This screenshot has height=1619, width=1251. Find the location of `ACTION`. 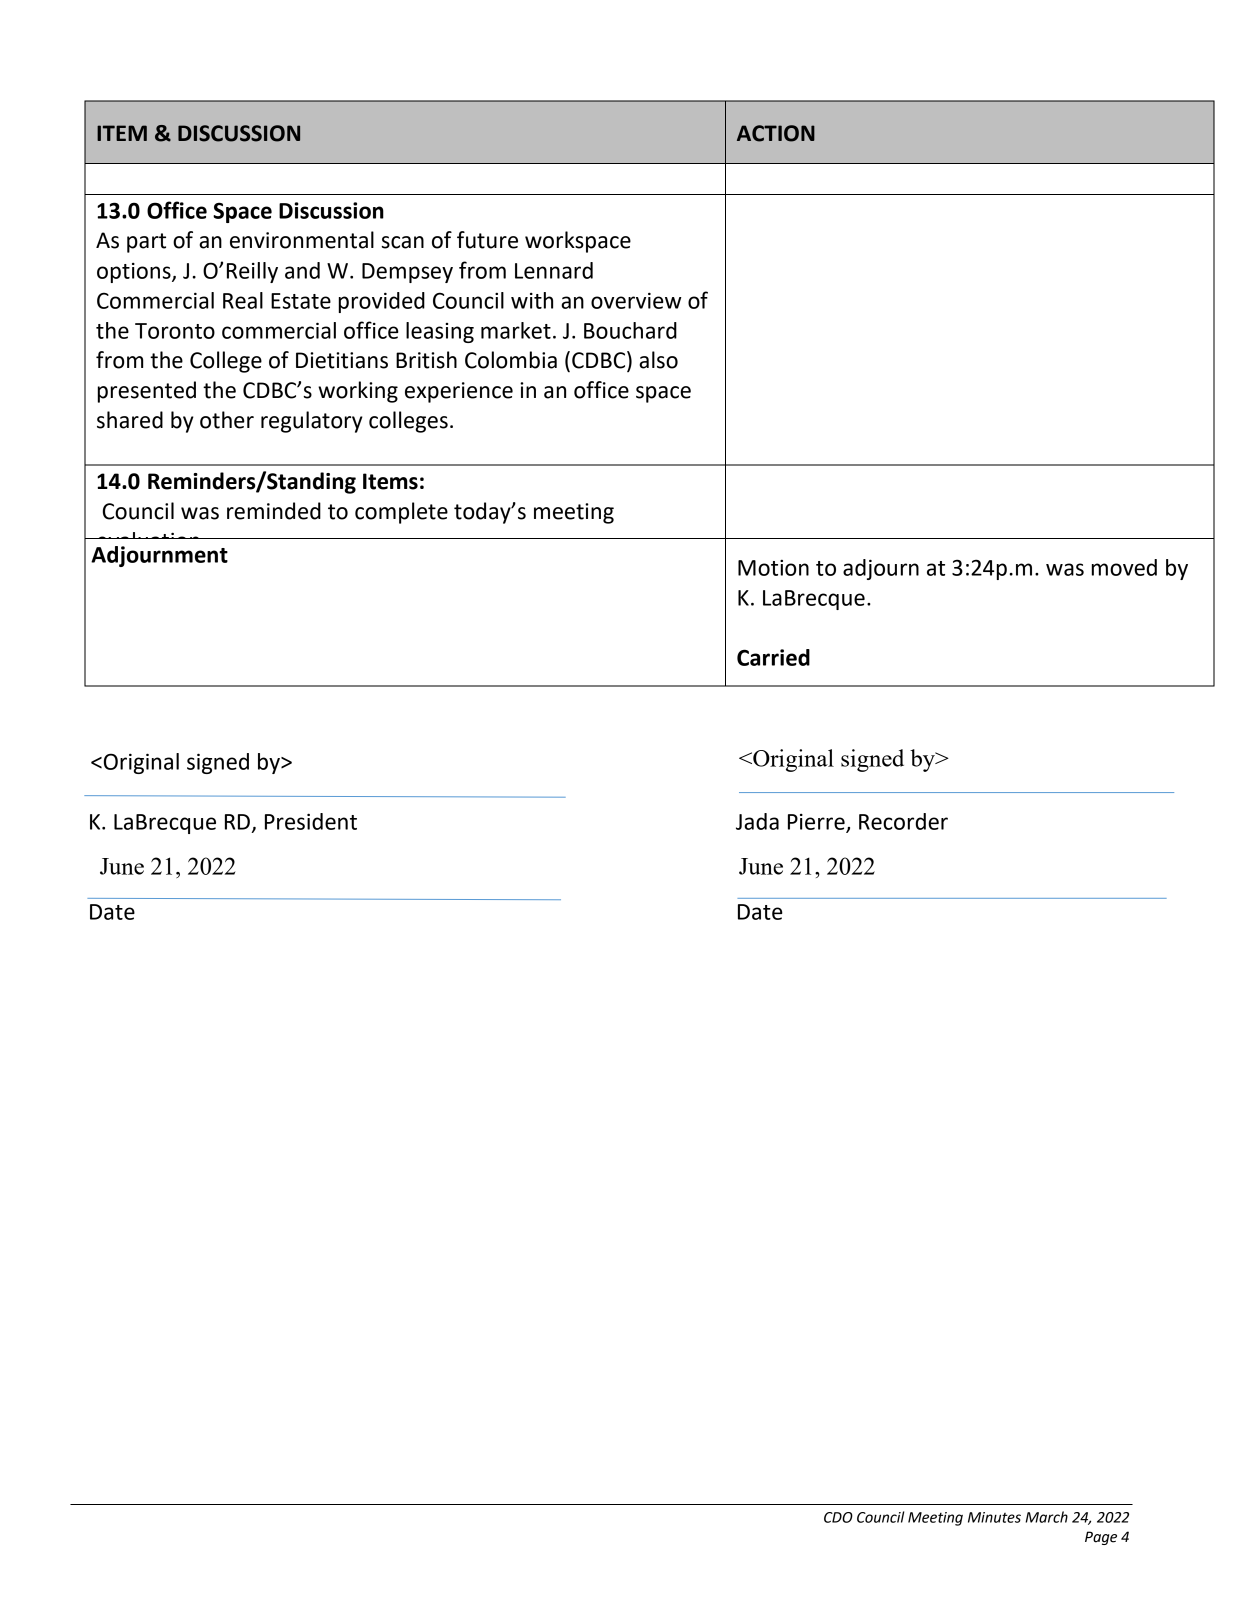

ACTION is located at coordinates (776, 133).
